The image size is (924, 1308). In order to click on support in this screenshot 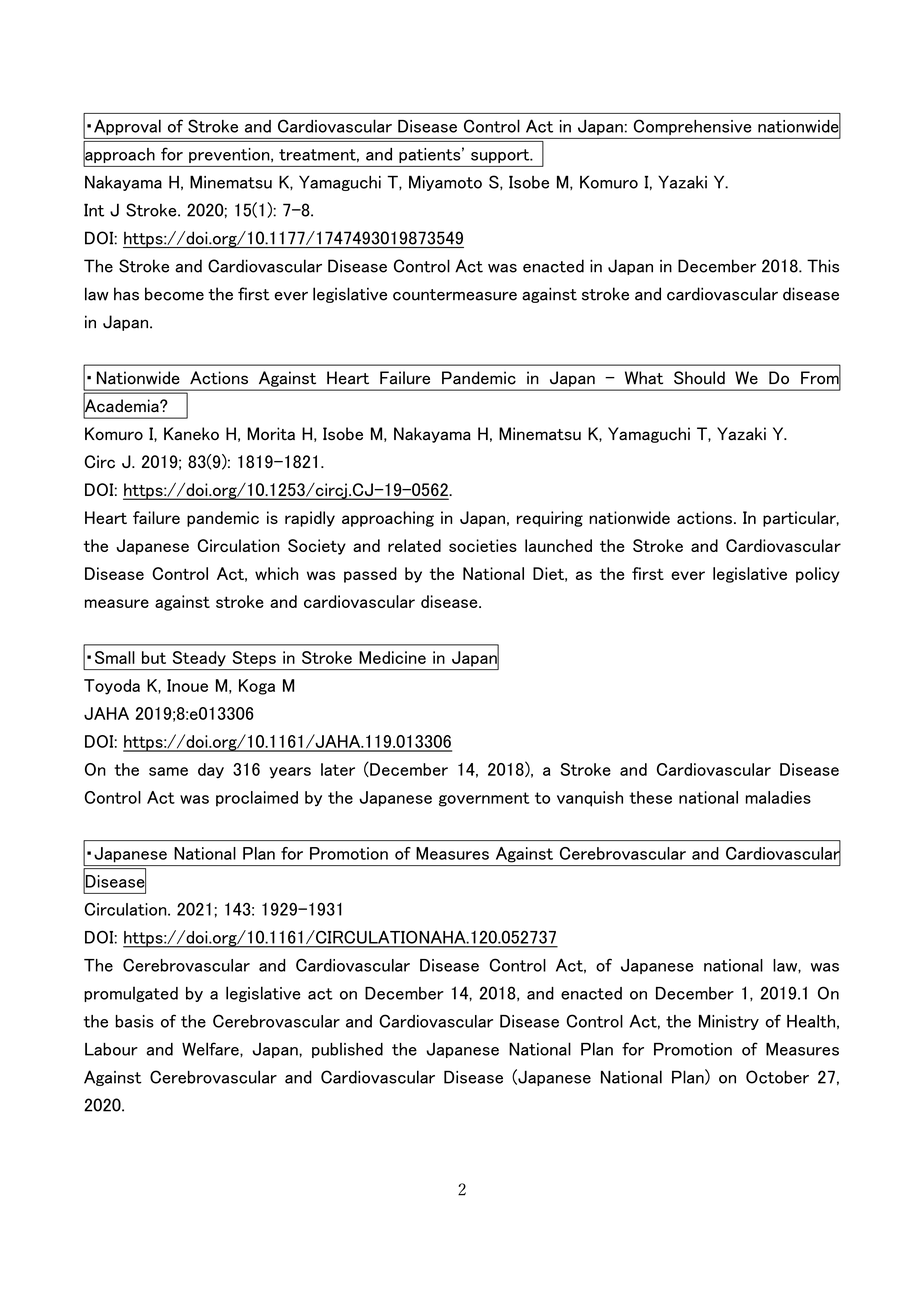, I will do `click(501, 156)`.
